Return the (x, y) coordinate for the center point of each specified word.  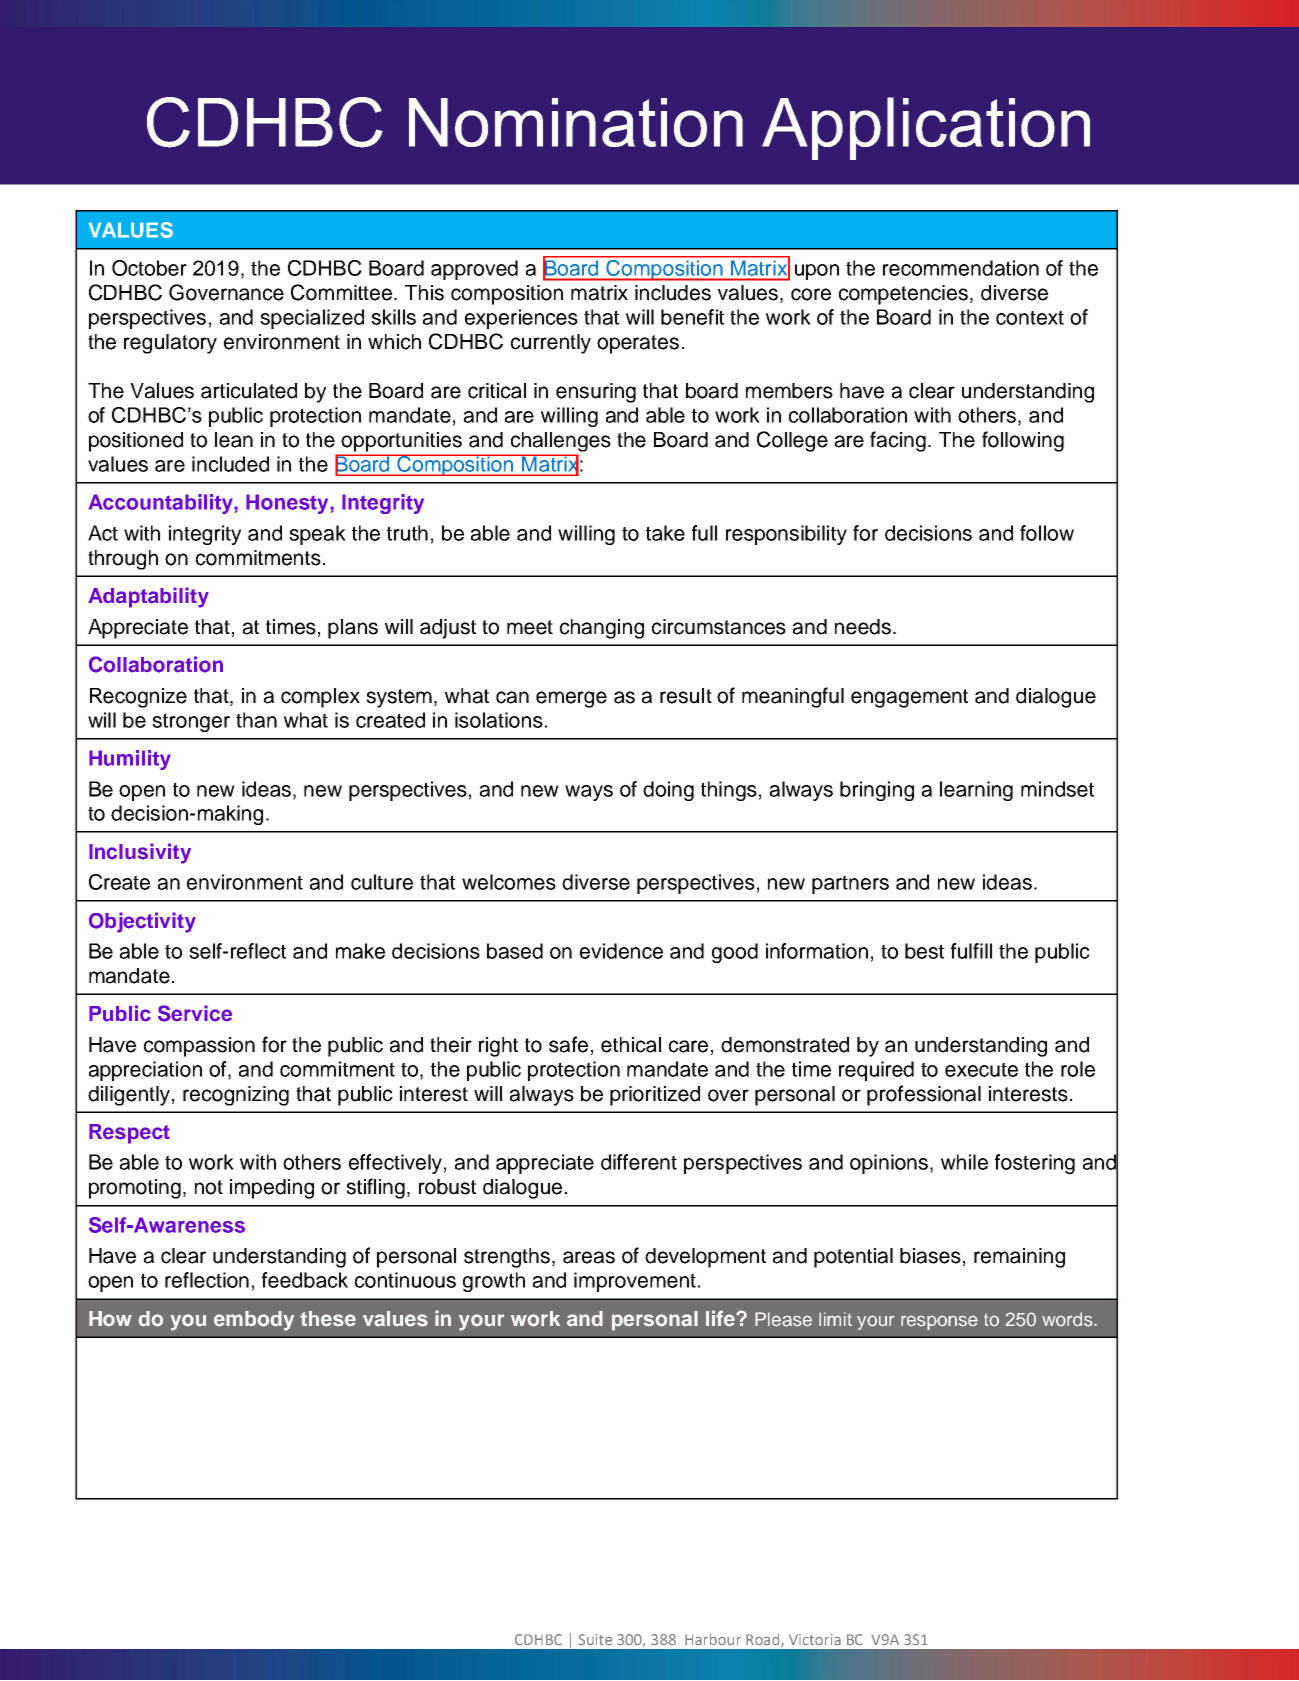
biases (930, 1256)
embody (254, 1321)
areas (589, 1257)
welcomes (509, 882)
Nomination (576, 122)
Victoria (815, 1639)
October (149, 268)
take (665, 533)
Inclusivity (140, 853)
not (209, 1187)
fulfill (971, 951)
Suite (595, 1640)
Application (926, 128)
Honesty (288, 504)
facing (899, 441)
